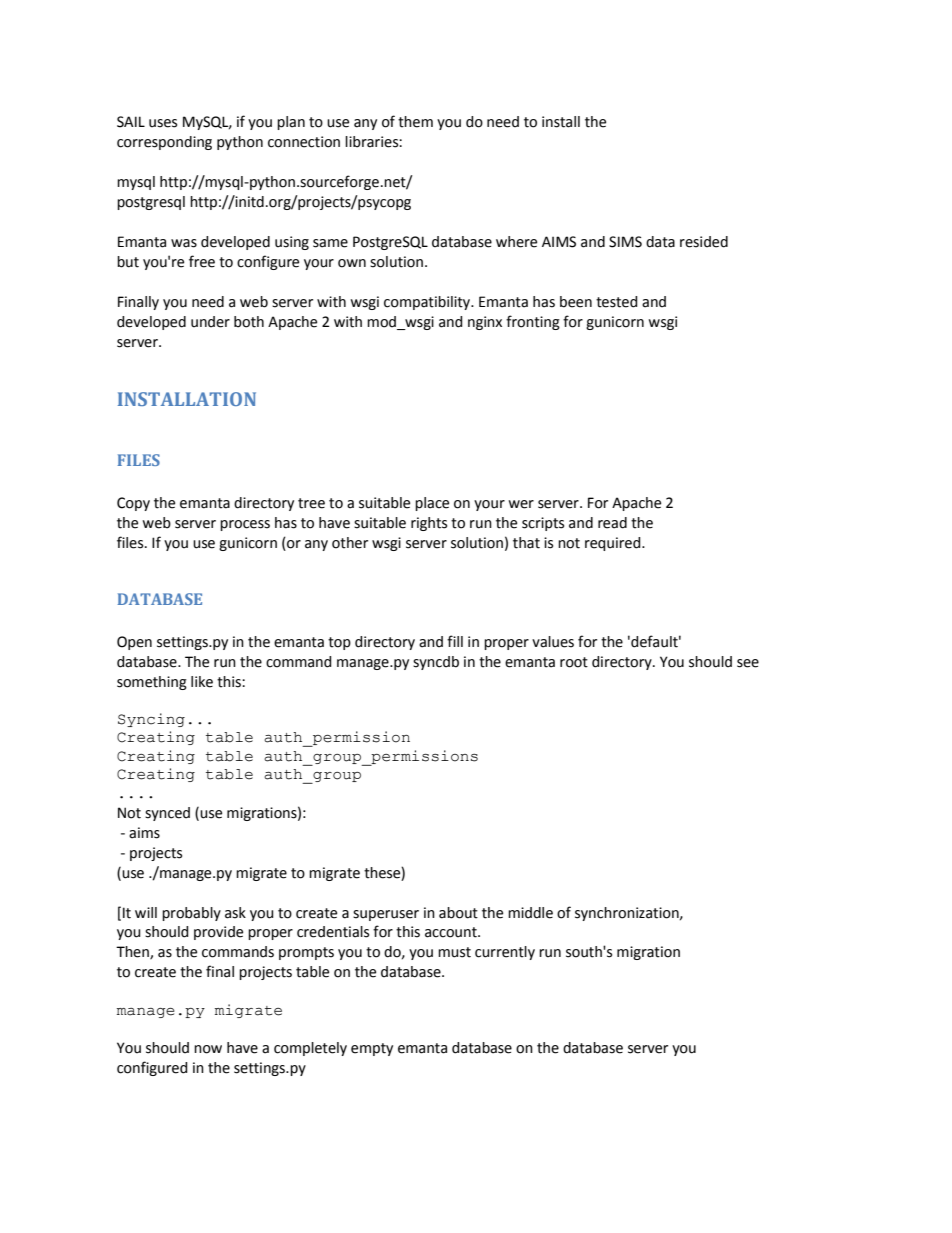  Describe the element at coordinates (415, 122) in the image. I see `them` at that location.
